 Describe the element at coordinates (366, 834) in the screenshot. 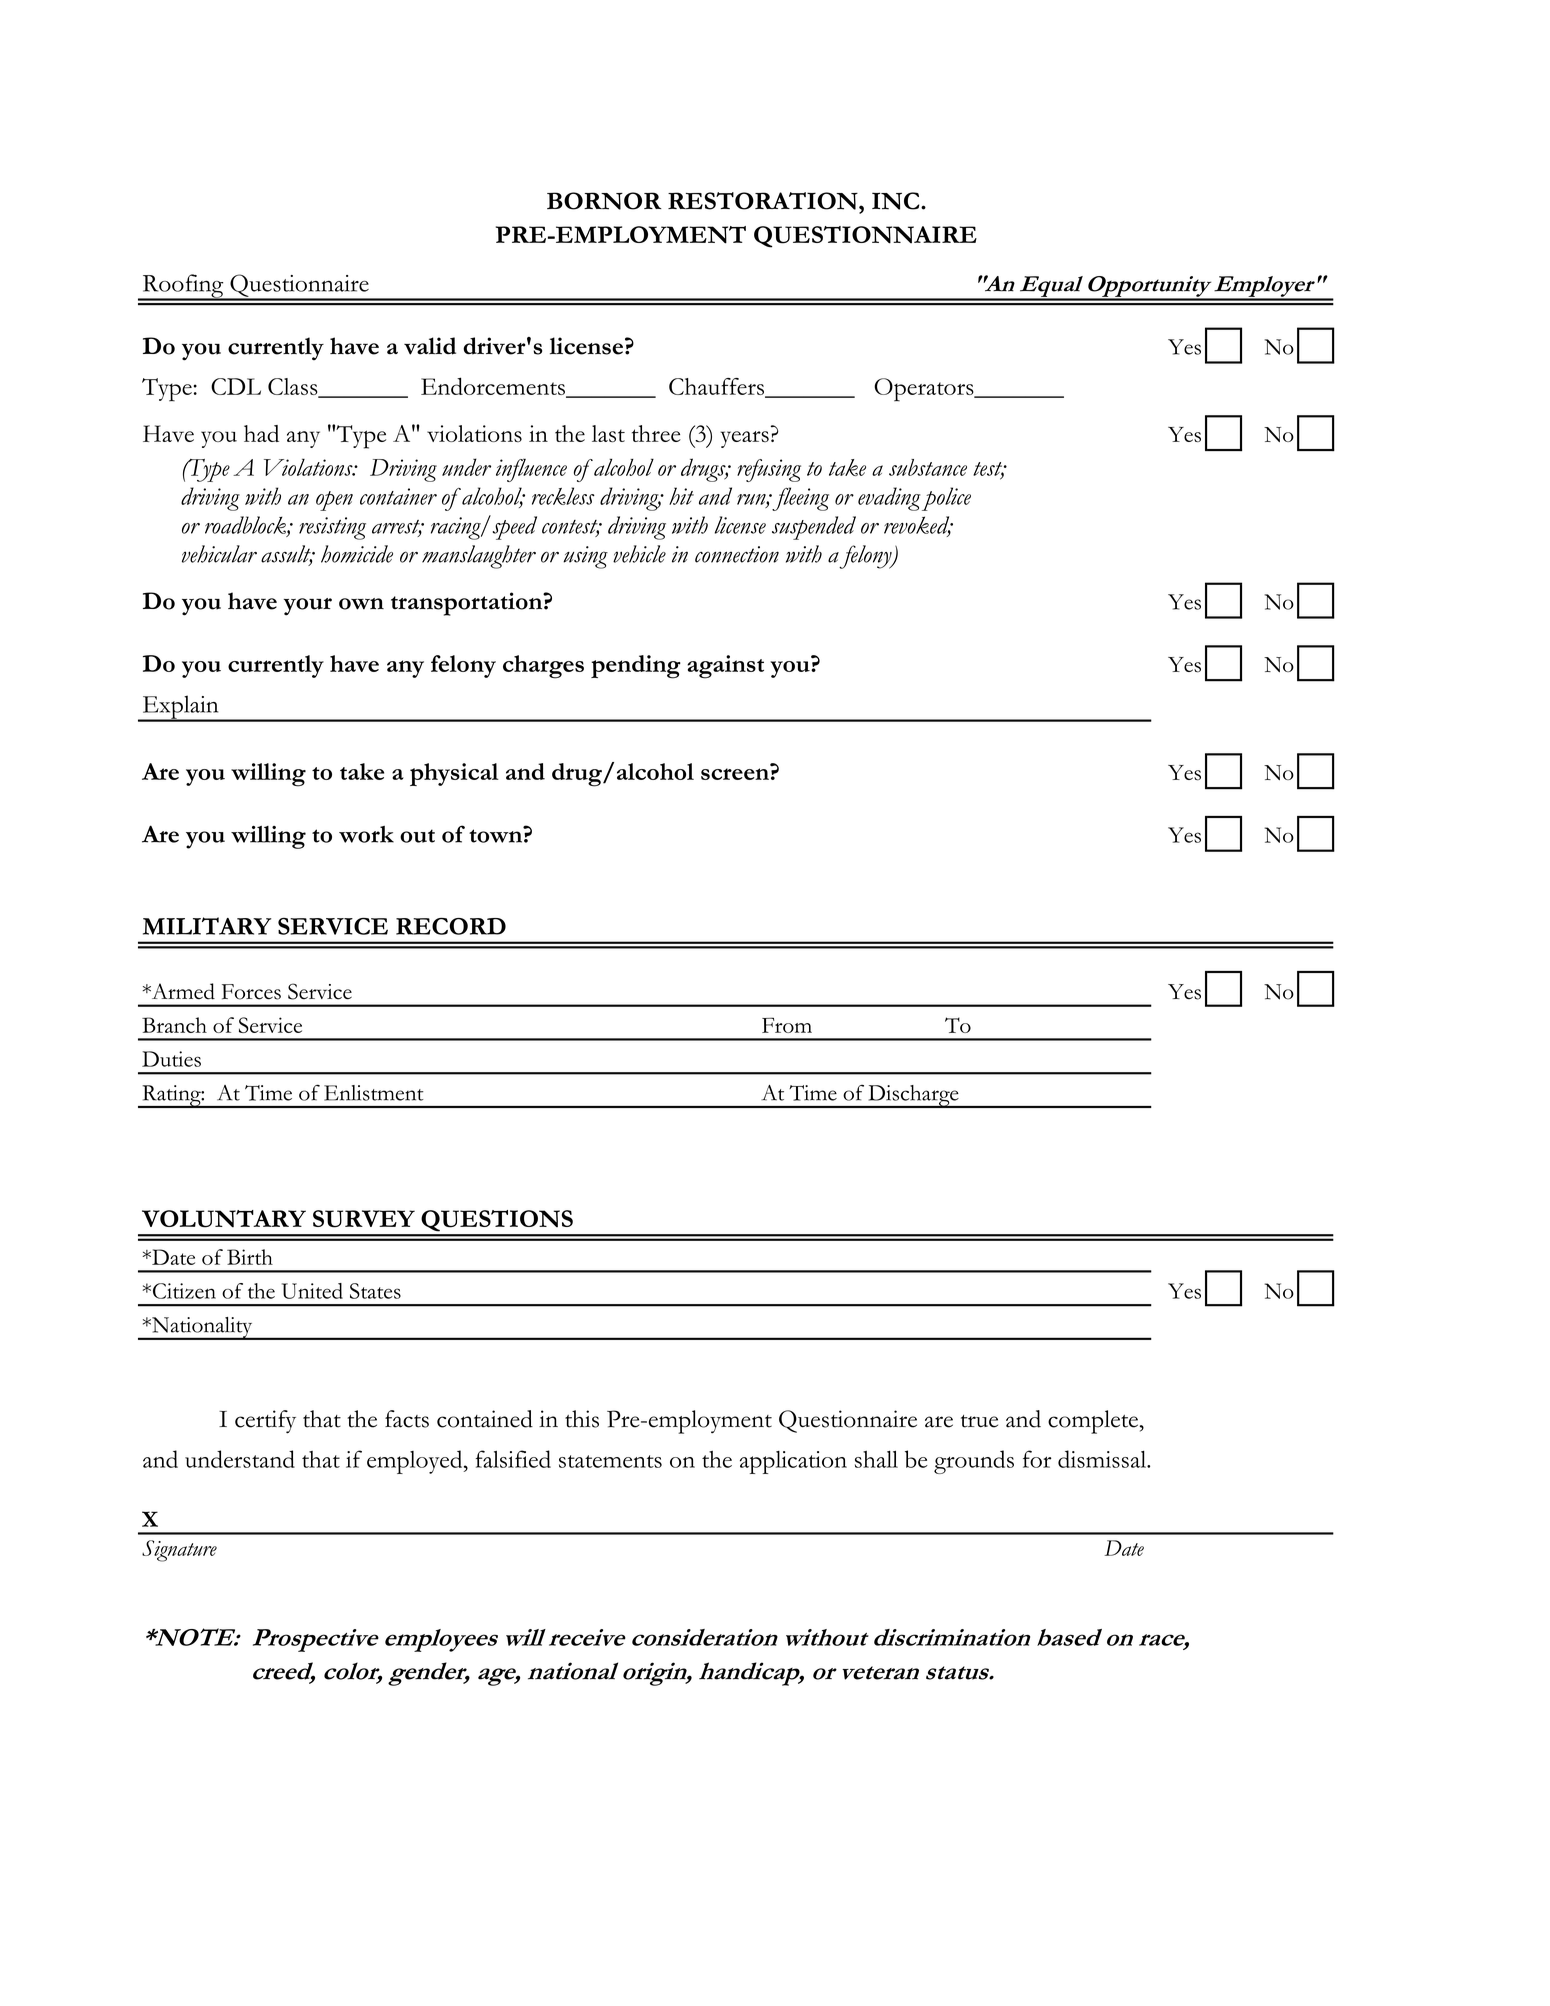

I see `work` at that location.
